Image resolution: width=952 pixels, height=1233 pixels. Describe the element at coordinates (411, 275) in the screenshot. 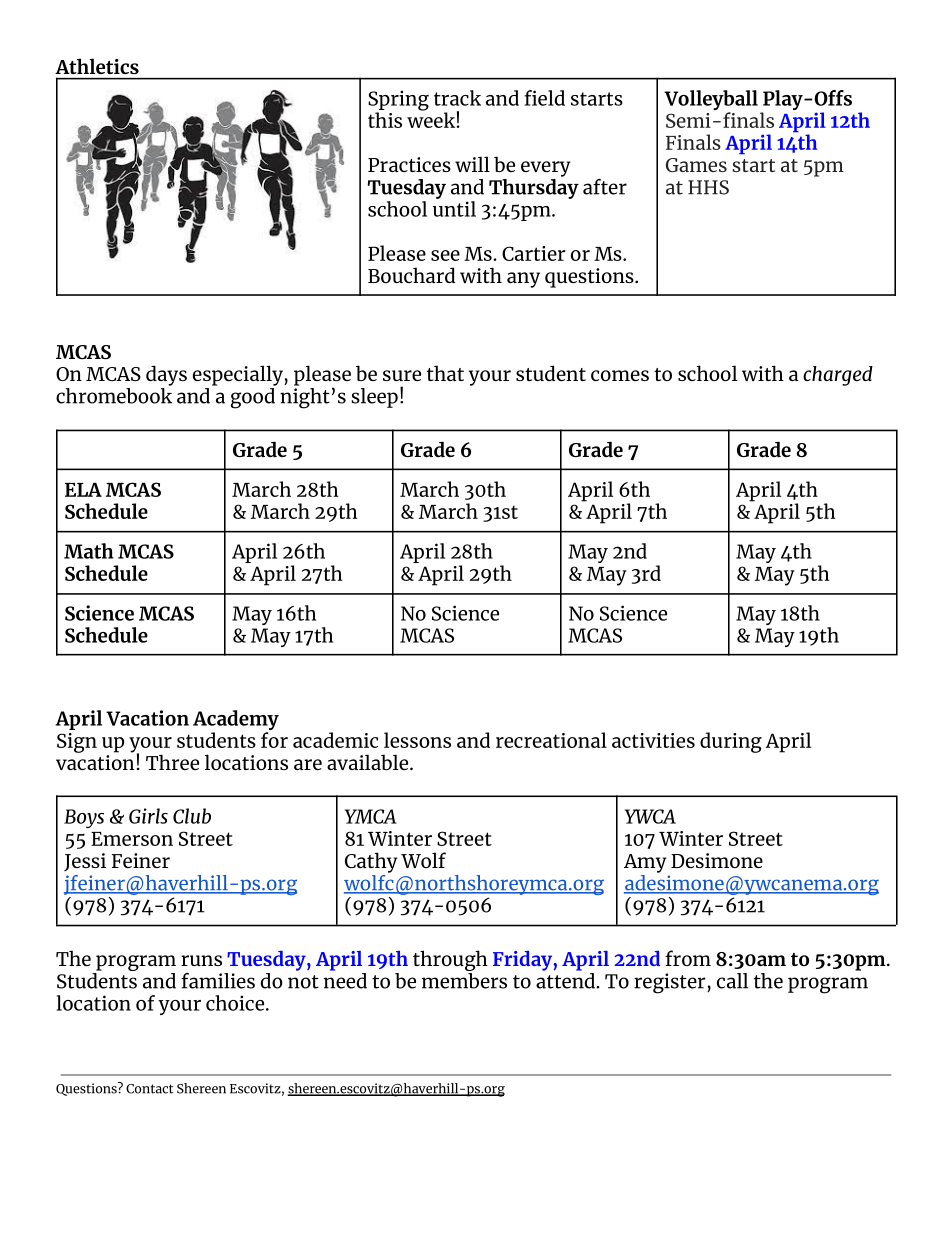

I see `Bouchard` at that location.
